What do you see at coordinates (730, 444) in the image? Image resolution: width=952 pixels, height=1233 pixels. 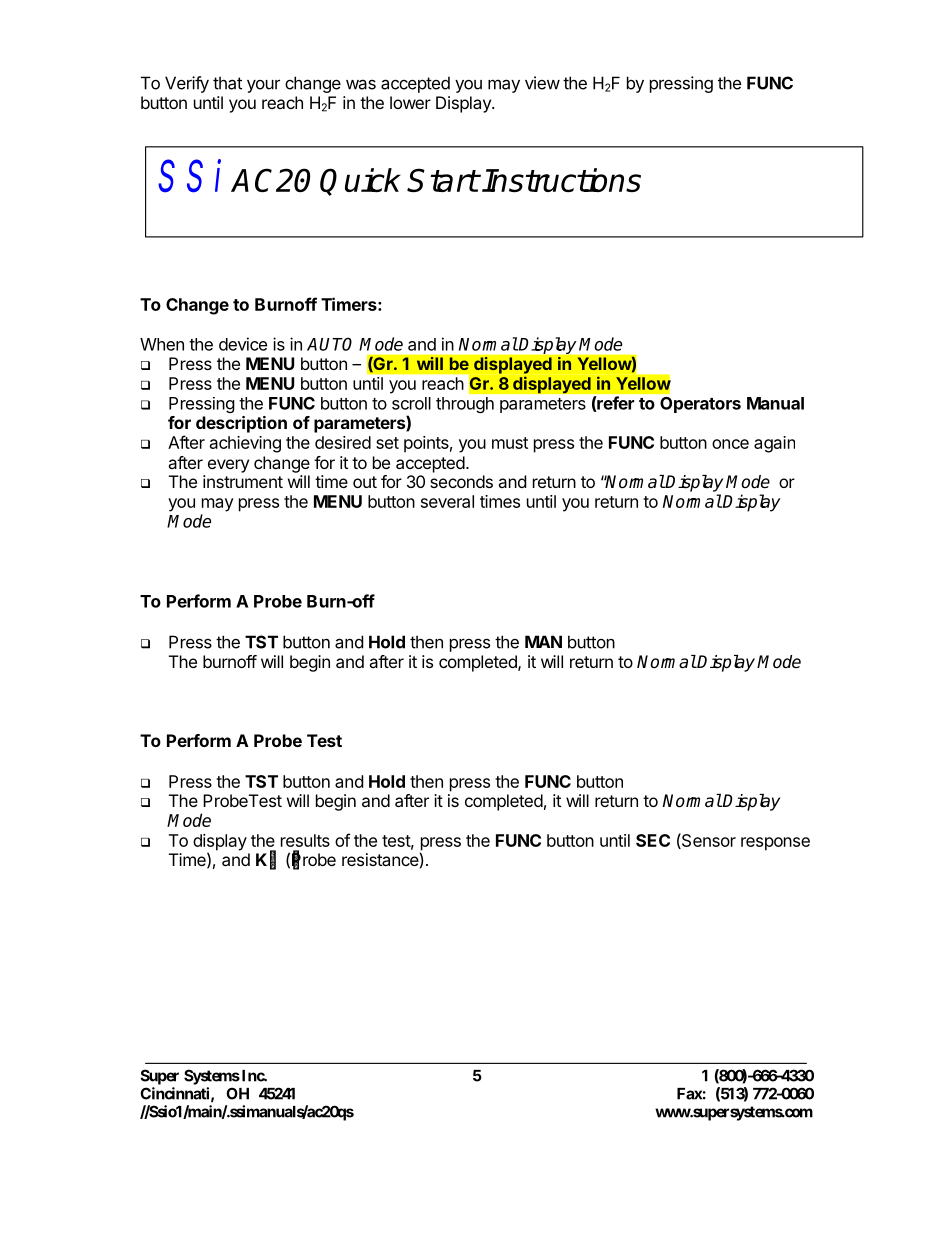 I see `once` at bounding box center [730, 444].
